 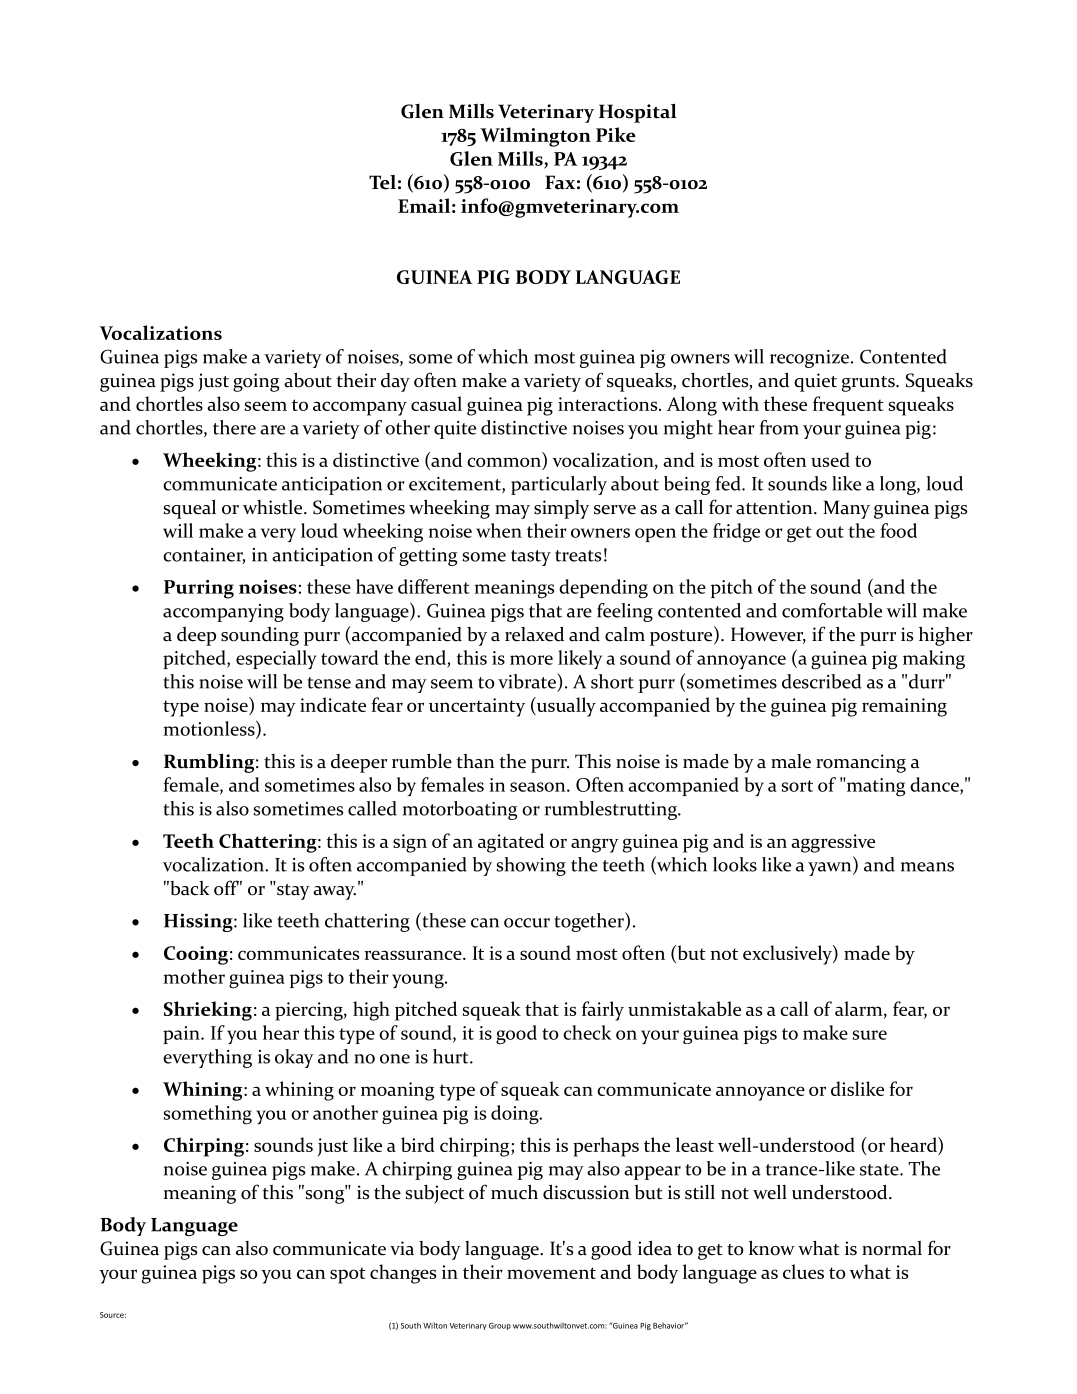 I want to click on Tel, so click(x=382, y=182).
